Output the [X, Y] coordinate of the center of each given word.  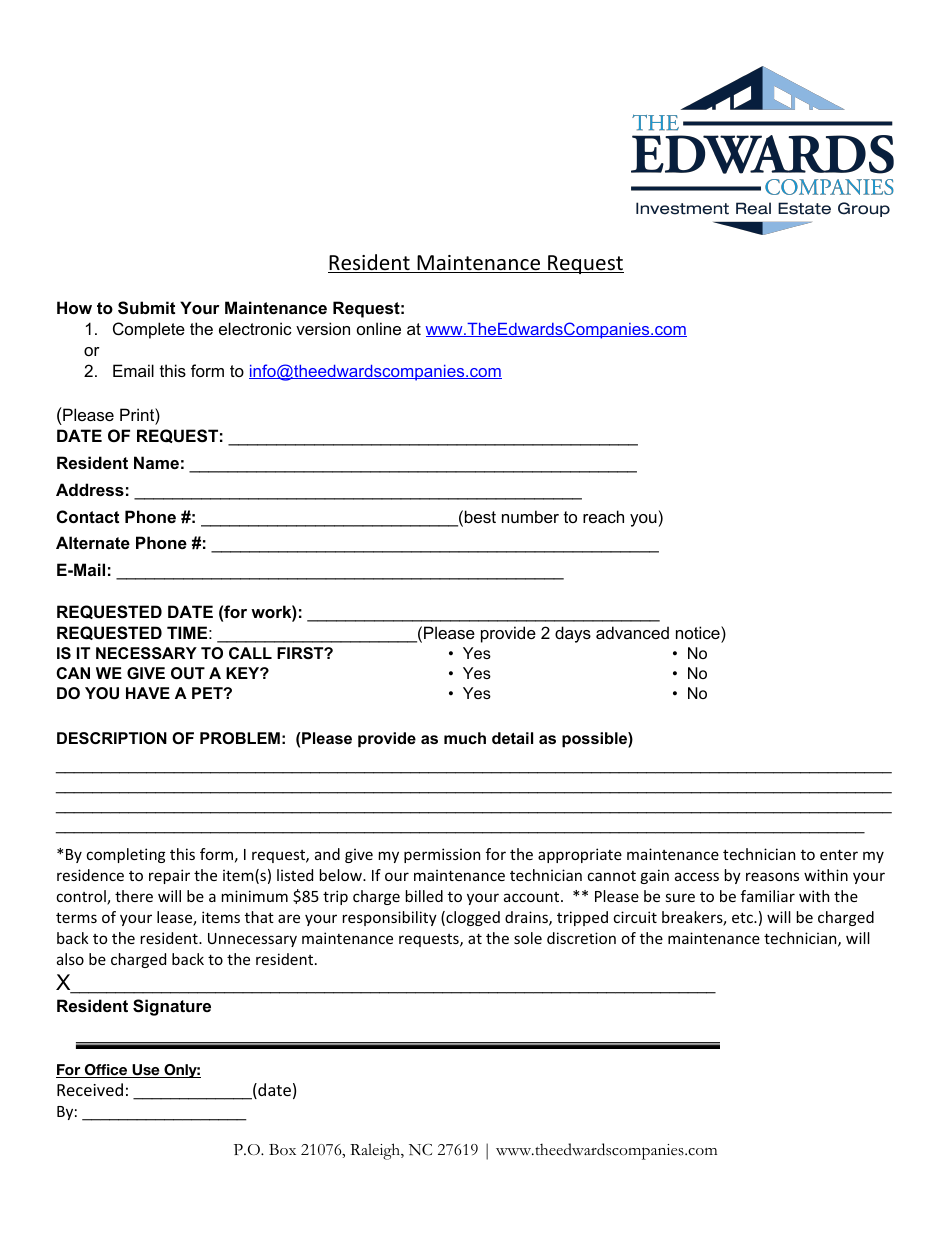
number [530, 516]
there [134, 896]
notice [699, 634]
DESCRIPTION [112, 738]
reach [603, 516]
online [379, 328]
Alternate [93, 542]
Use [146, 1071]
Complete [149, 330]
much [465, 738]
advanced [632, 632]
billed [424, 896]
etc [743, 917]
